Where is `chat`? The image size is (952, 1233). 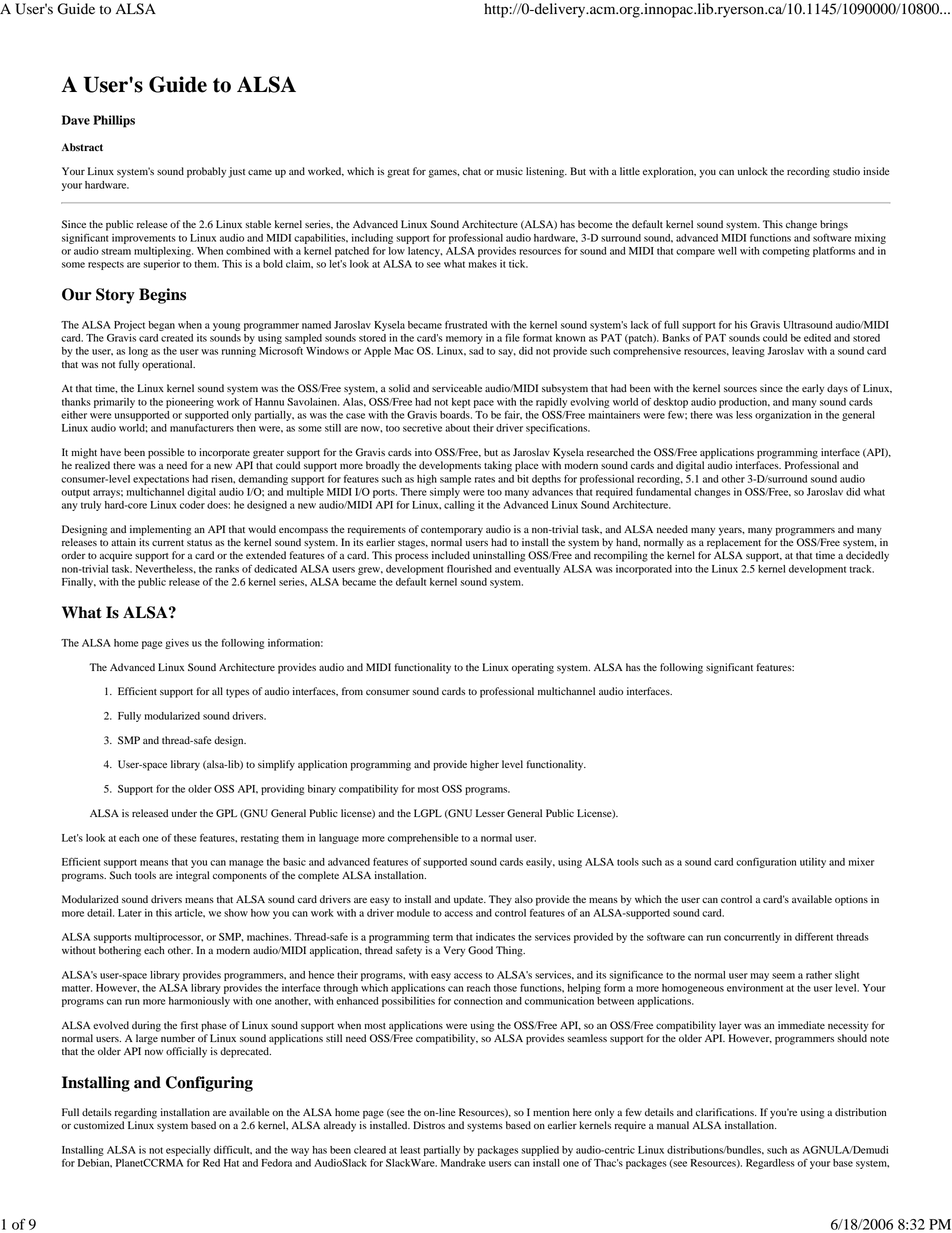
chat is located at coordinates (472, 171).
